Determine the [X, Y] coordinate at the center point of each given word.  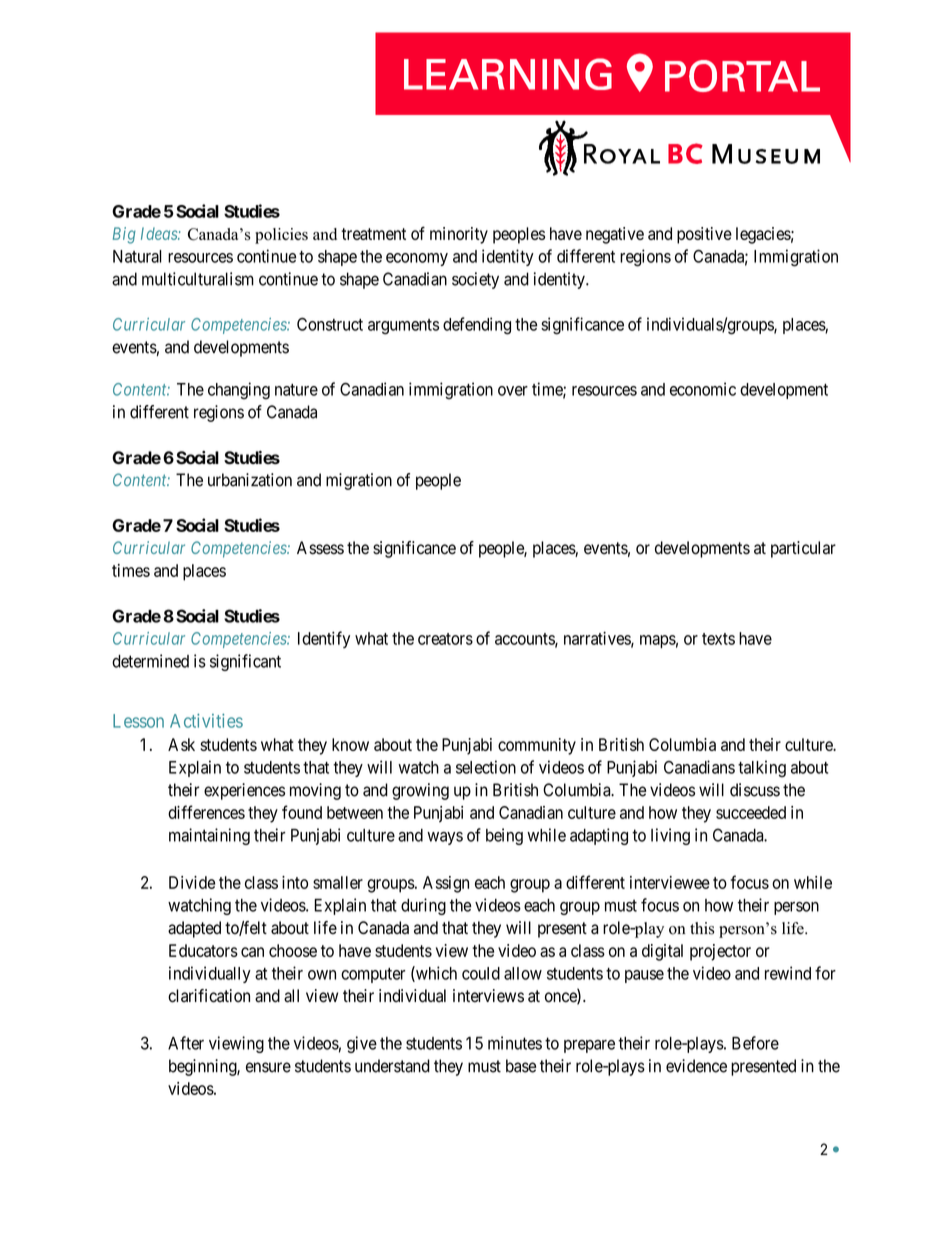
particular [803, 549]
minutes [515, 1043]
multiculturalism [198, 279]
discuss [755, 790]
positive [704, 235]
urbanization [250, 480]
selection [486, 767]
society [475, 280]
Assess [320, 548]
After [186, 1043]
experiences [244, 791]
